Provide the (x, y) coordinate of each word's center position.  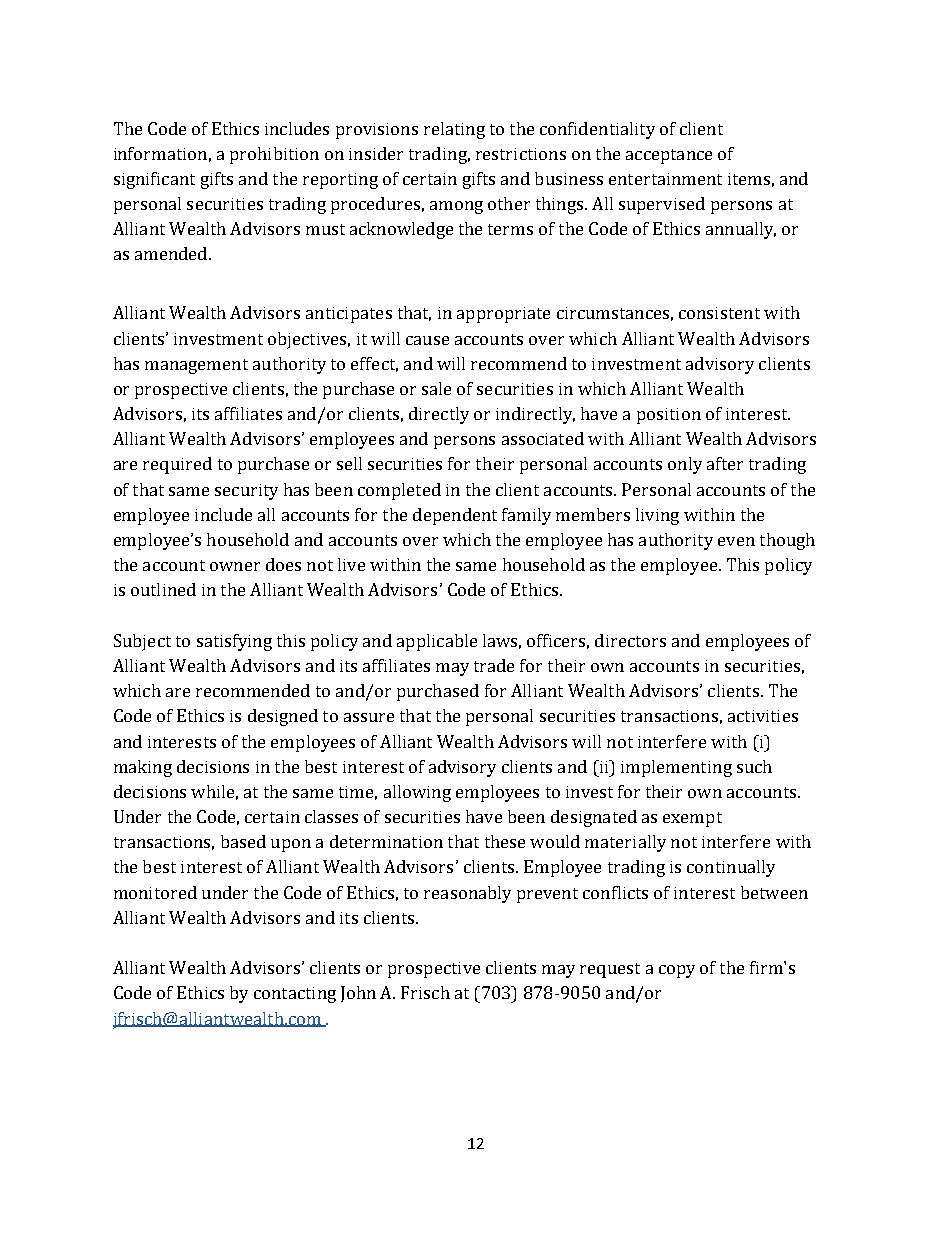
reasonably (467, 894)
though (787, 541)
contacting (295, 995)
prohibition (274, 155)
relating (454, 130)
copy (677, 971)
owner (235, 566)
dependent (455, 516)
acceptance (669, 156)
